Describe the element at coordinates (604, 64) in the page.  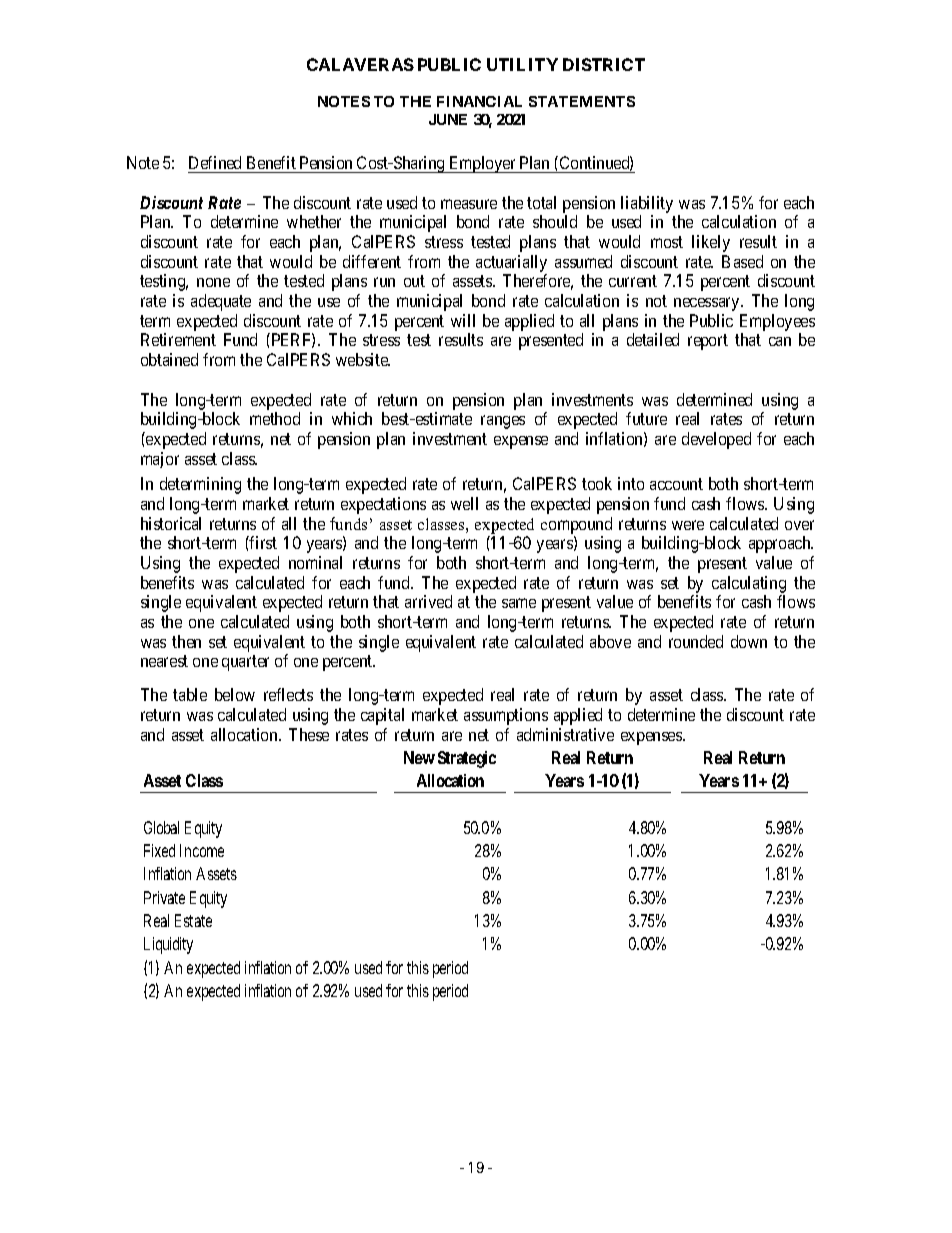
I see `DISTRICT` at that location.
